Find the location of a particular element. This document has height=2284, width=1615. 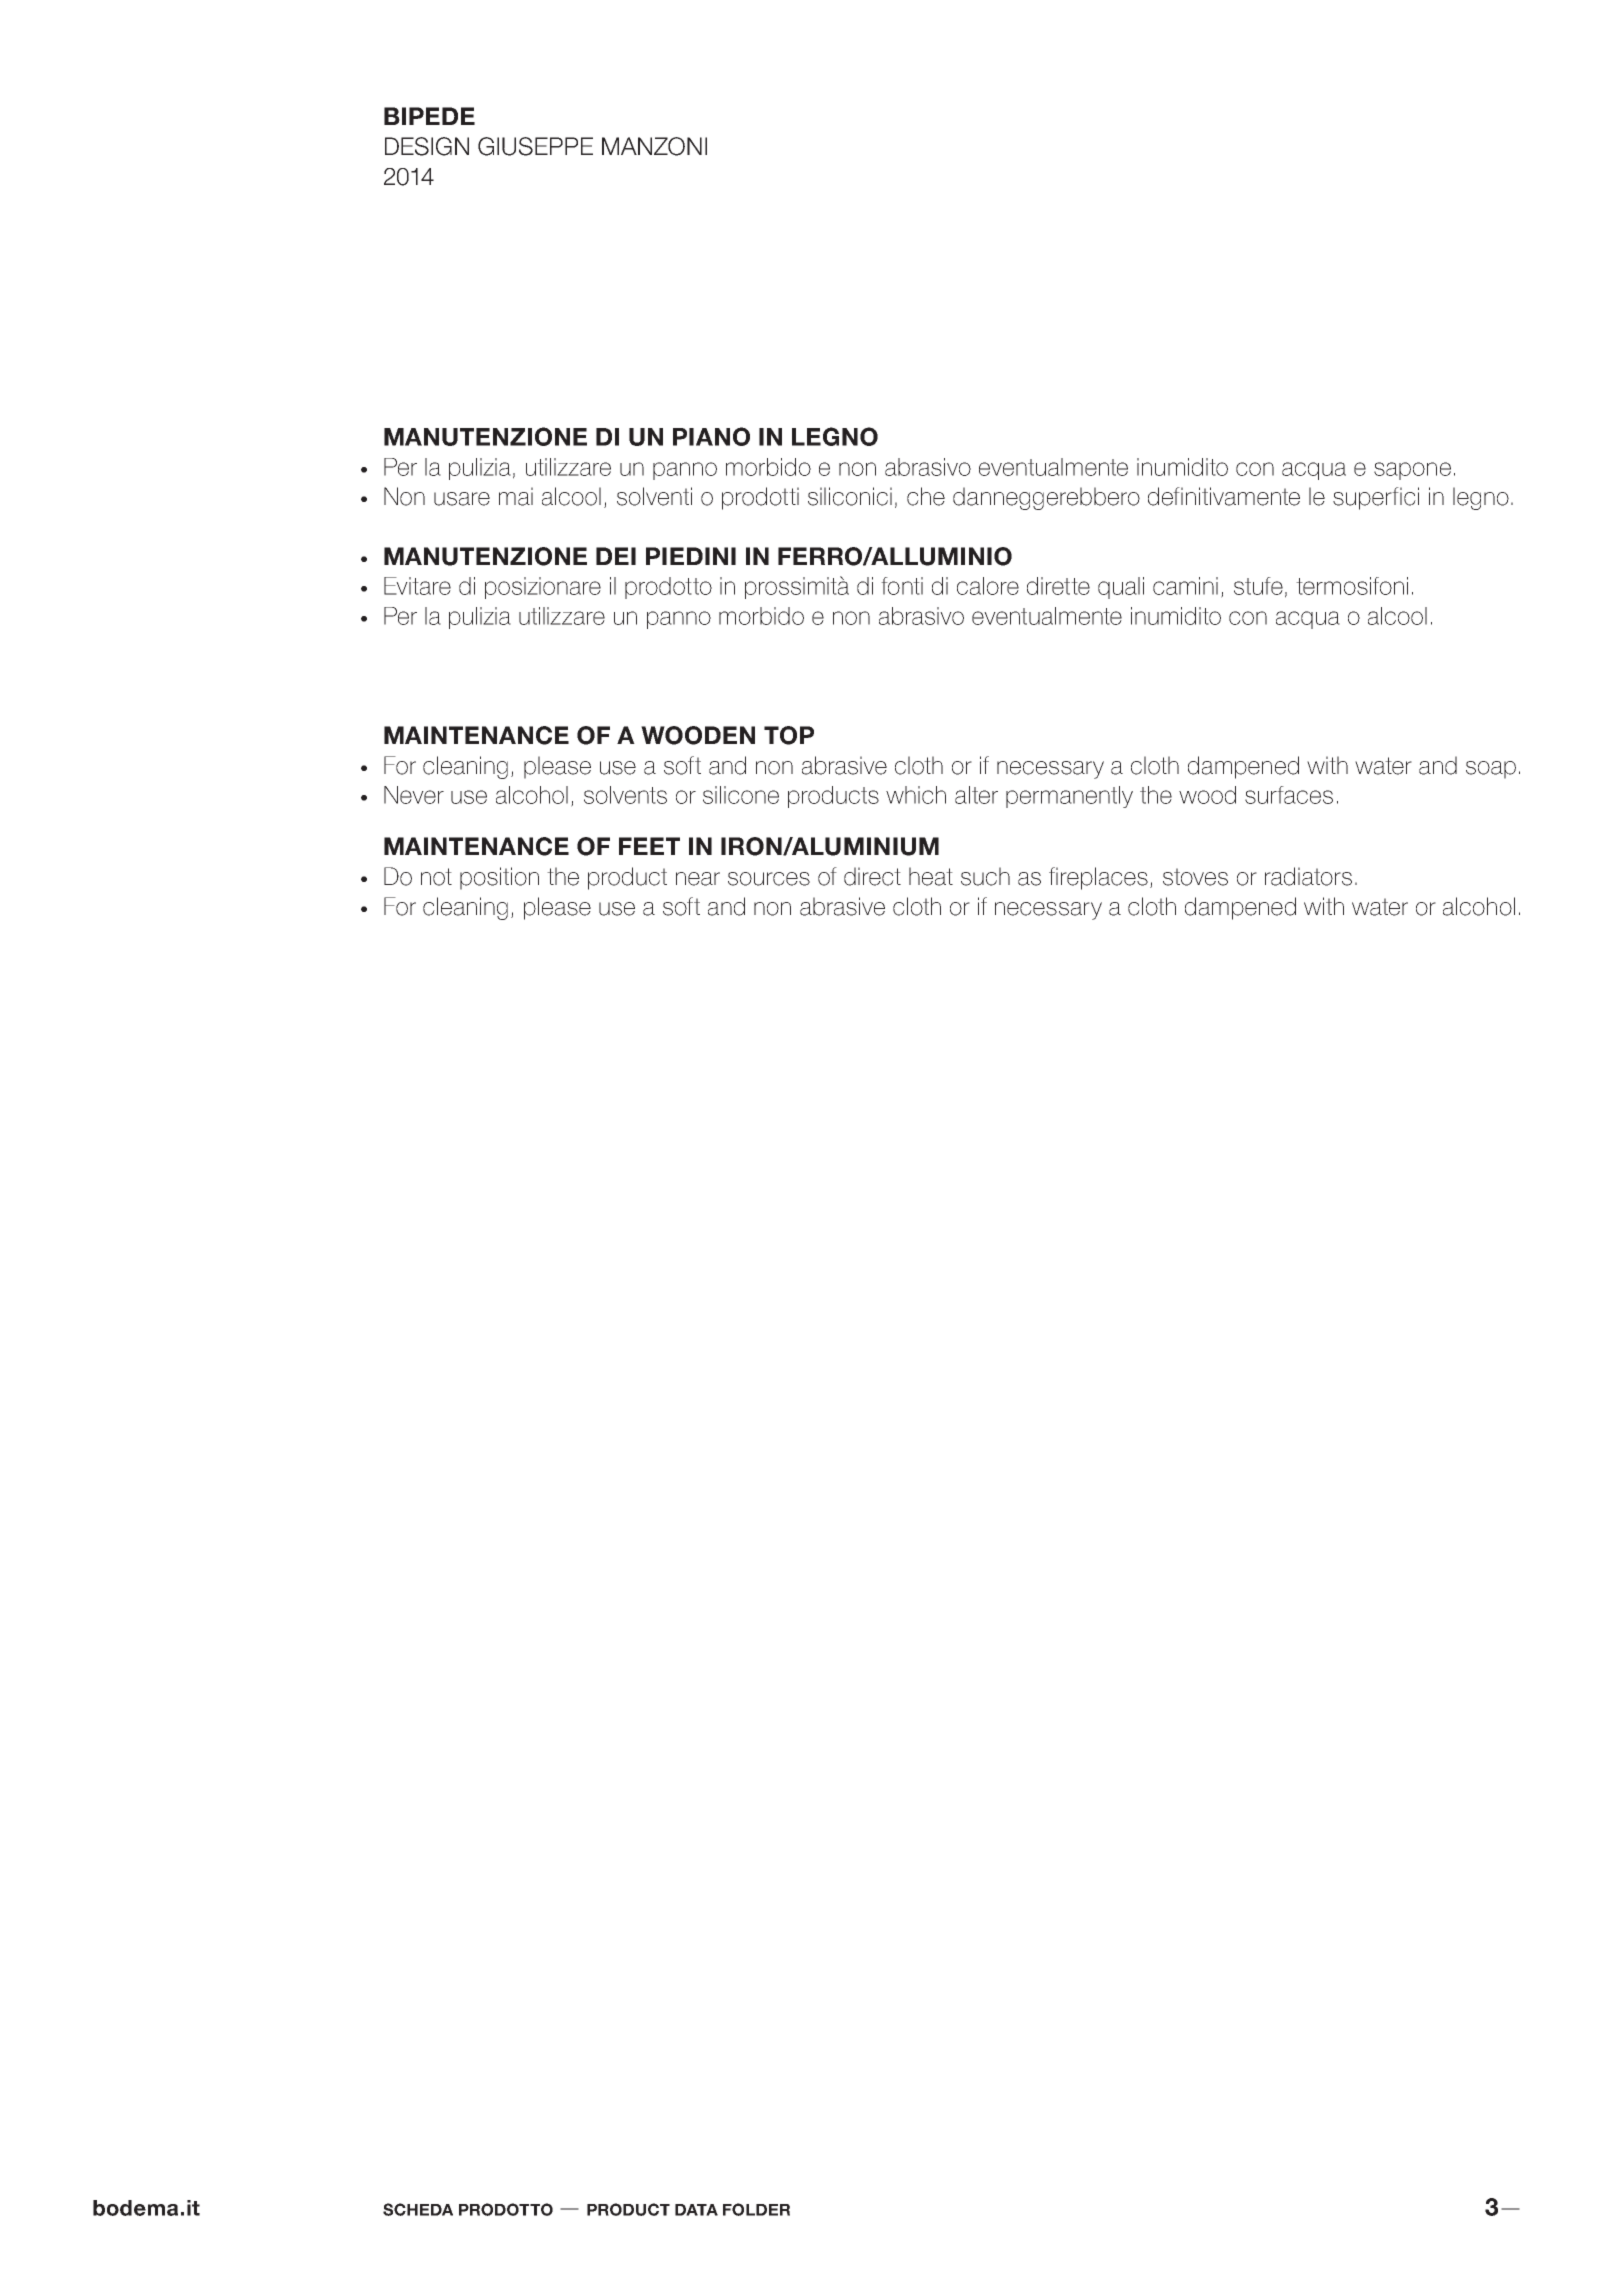

such is located at coordinates (985, 876).
